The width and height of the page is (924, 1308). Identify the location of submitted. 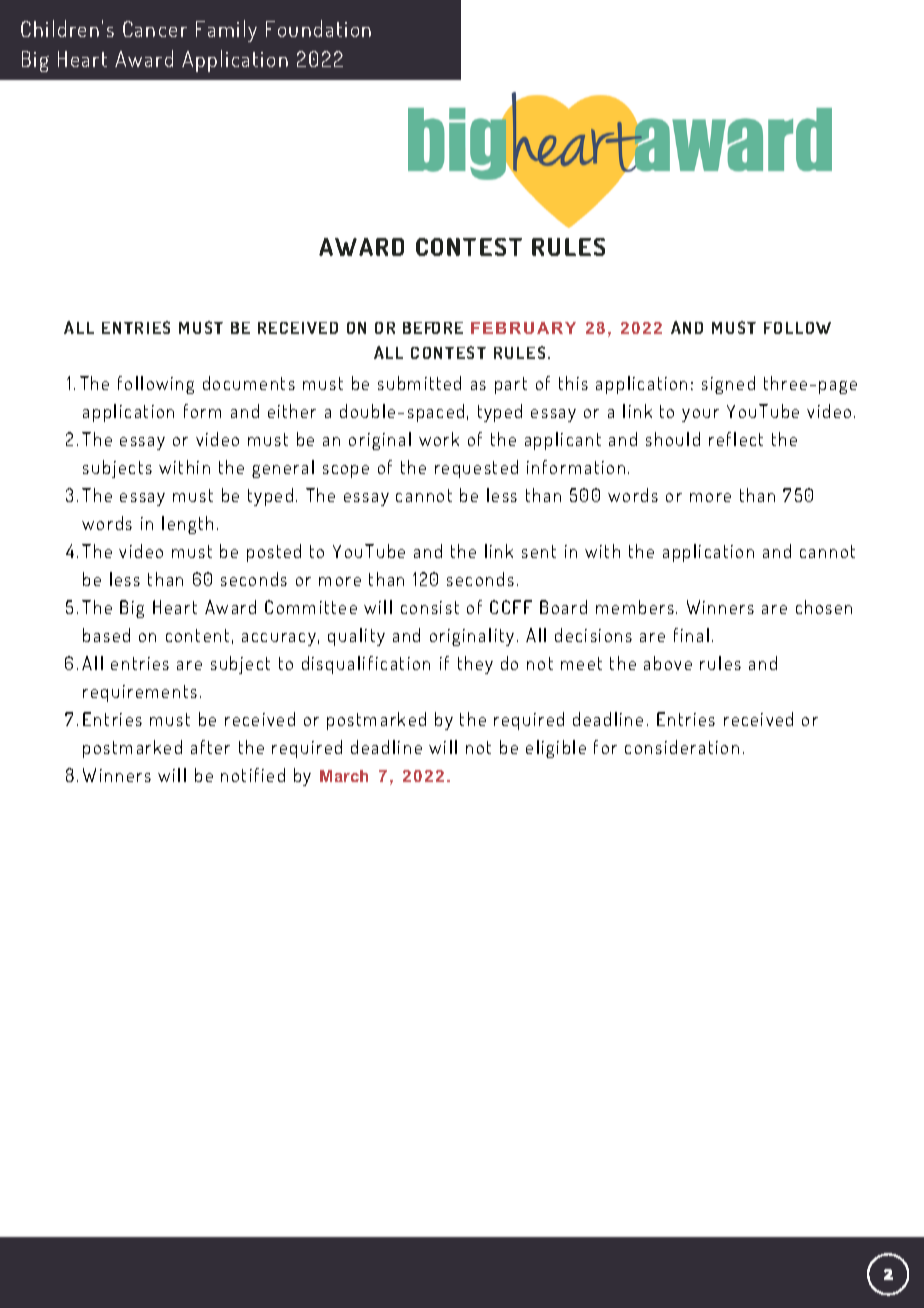
(419, 383).
